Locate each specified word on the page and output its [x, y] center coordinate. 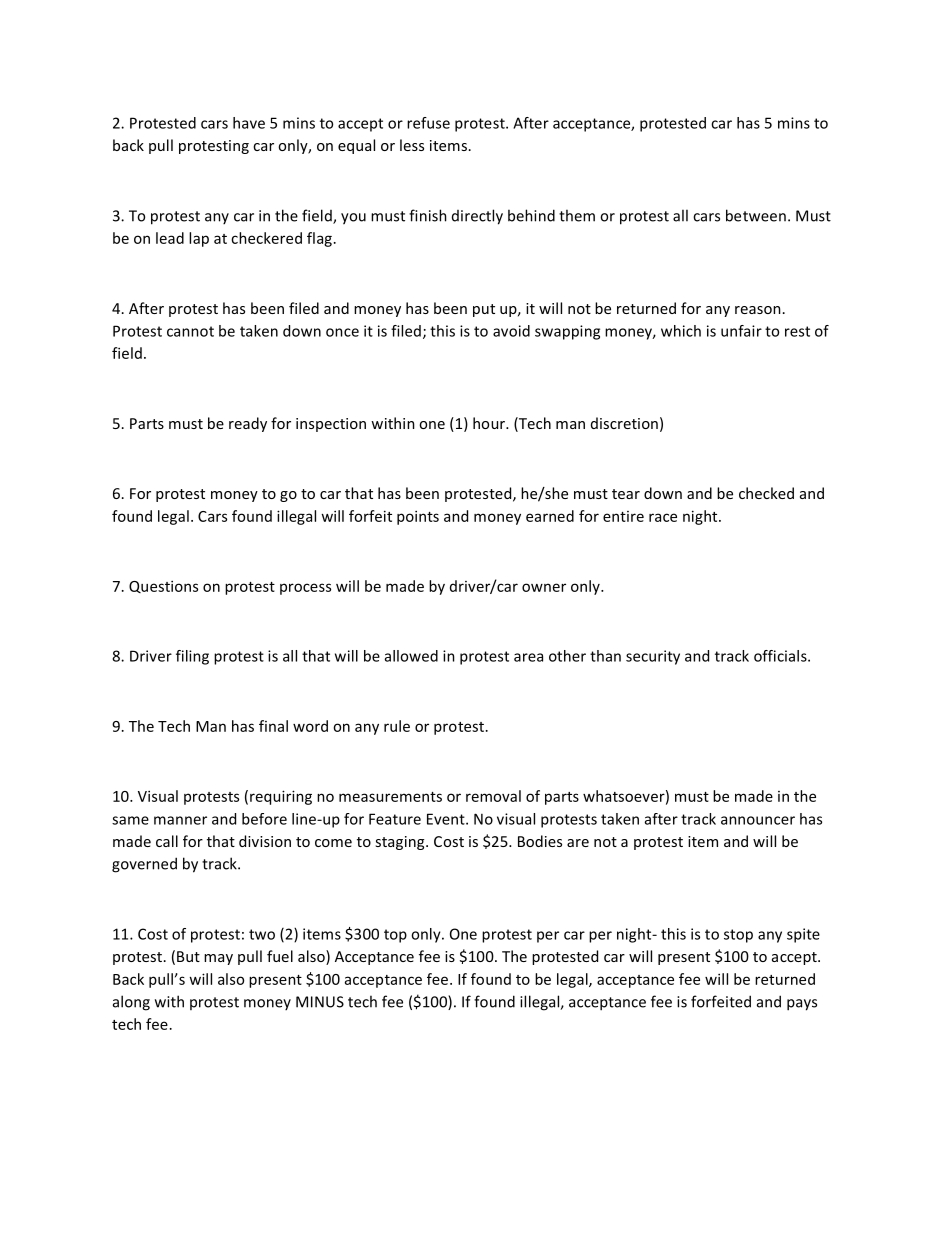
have [249, 123]
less [412, 145]
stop [738, 936]
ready [248, 424]
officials [781, 656]
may [218, 959]
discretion [624, 423]
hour [490, 423]
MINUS [320, 1002]
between [756, 215]
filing [192, 657]
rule [397, 726]
